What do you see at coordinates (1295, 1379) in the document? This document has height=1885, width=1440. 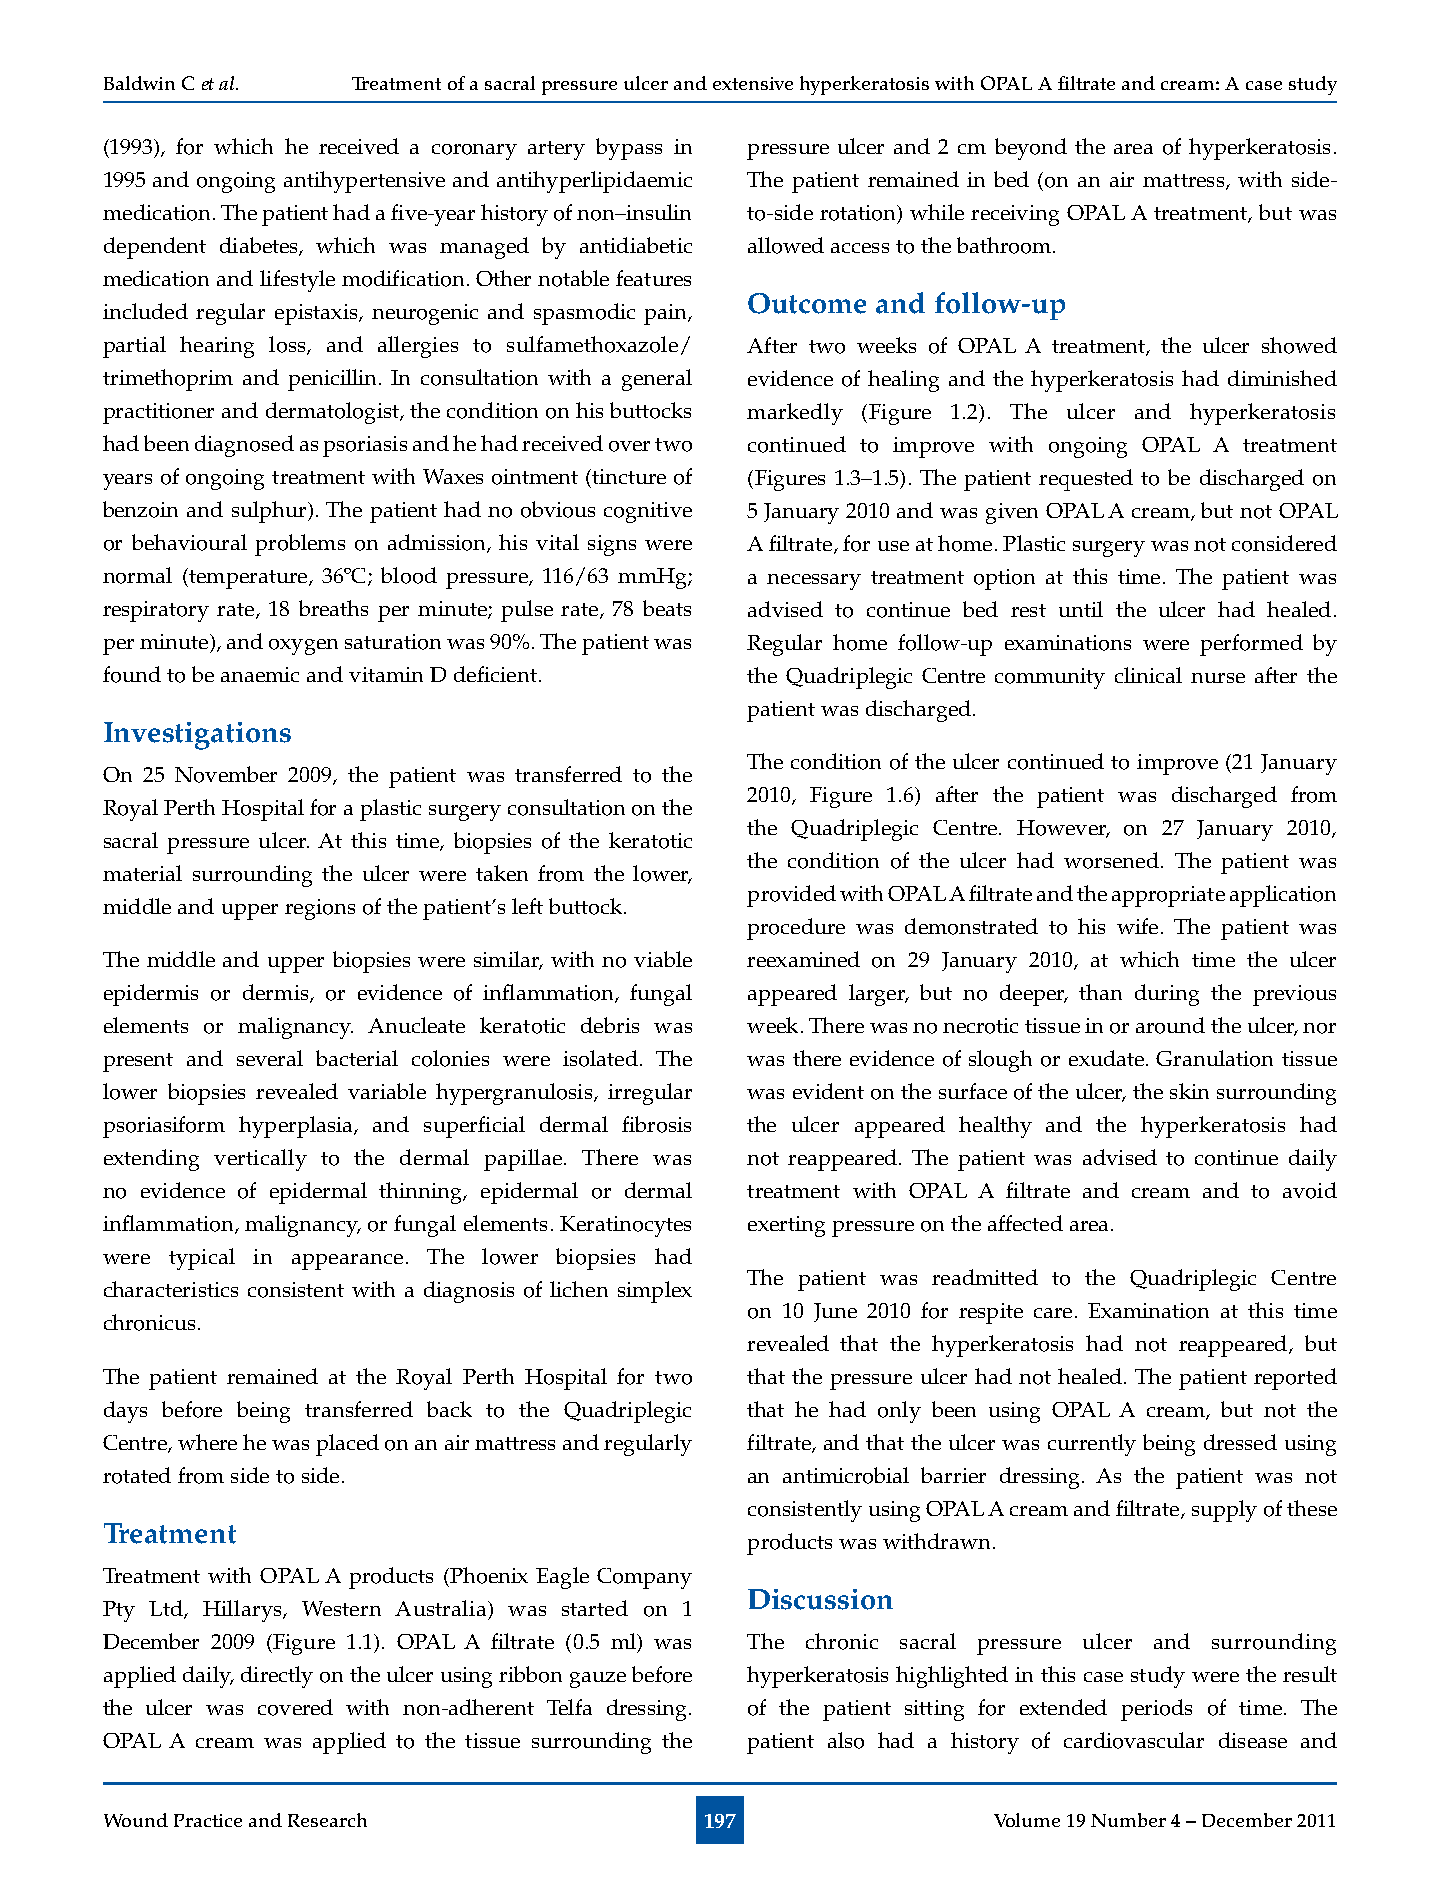 I see `reported` at bounding box center [1295, 1379].
